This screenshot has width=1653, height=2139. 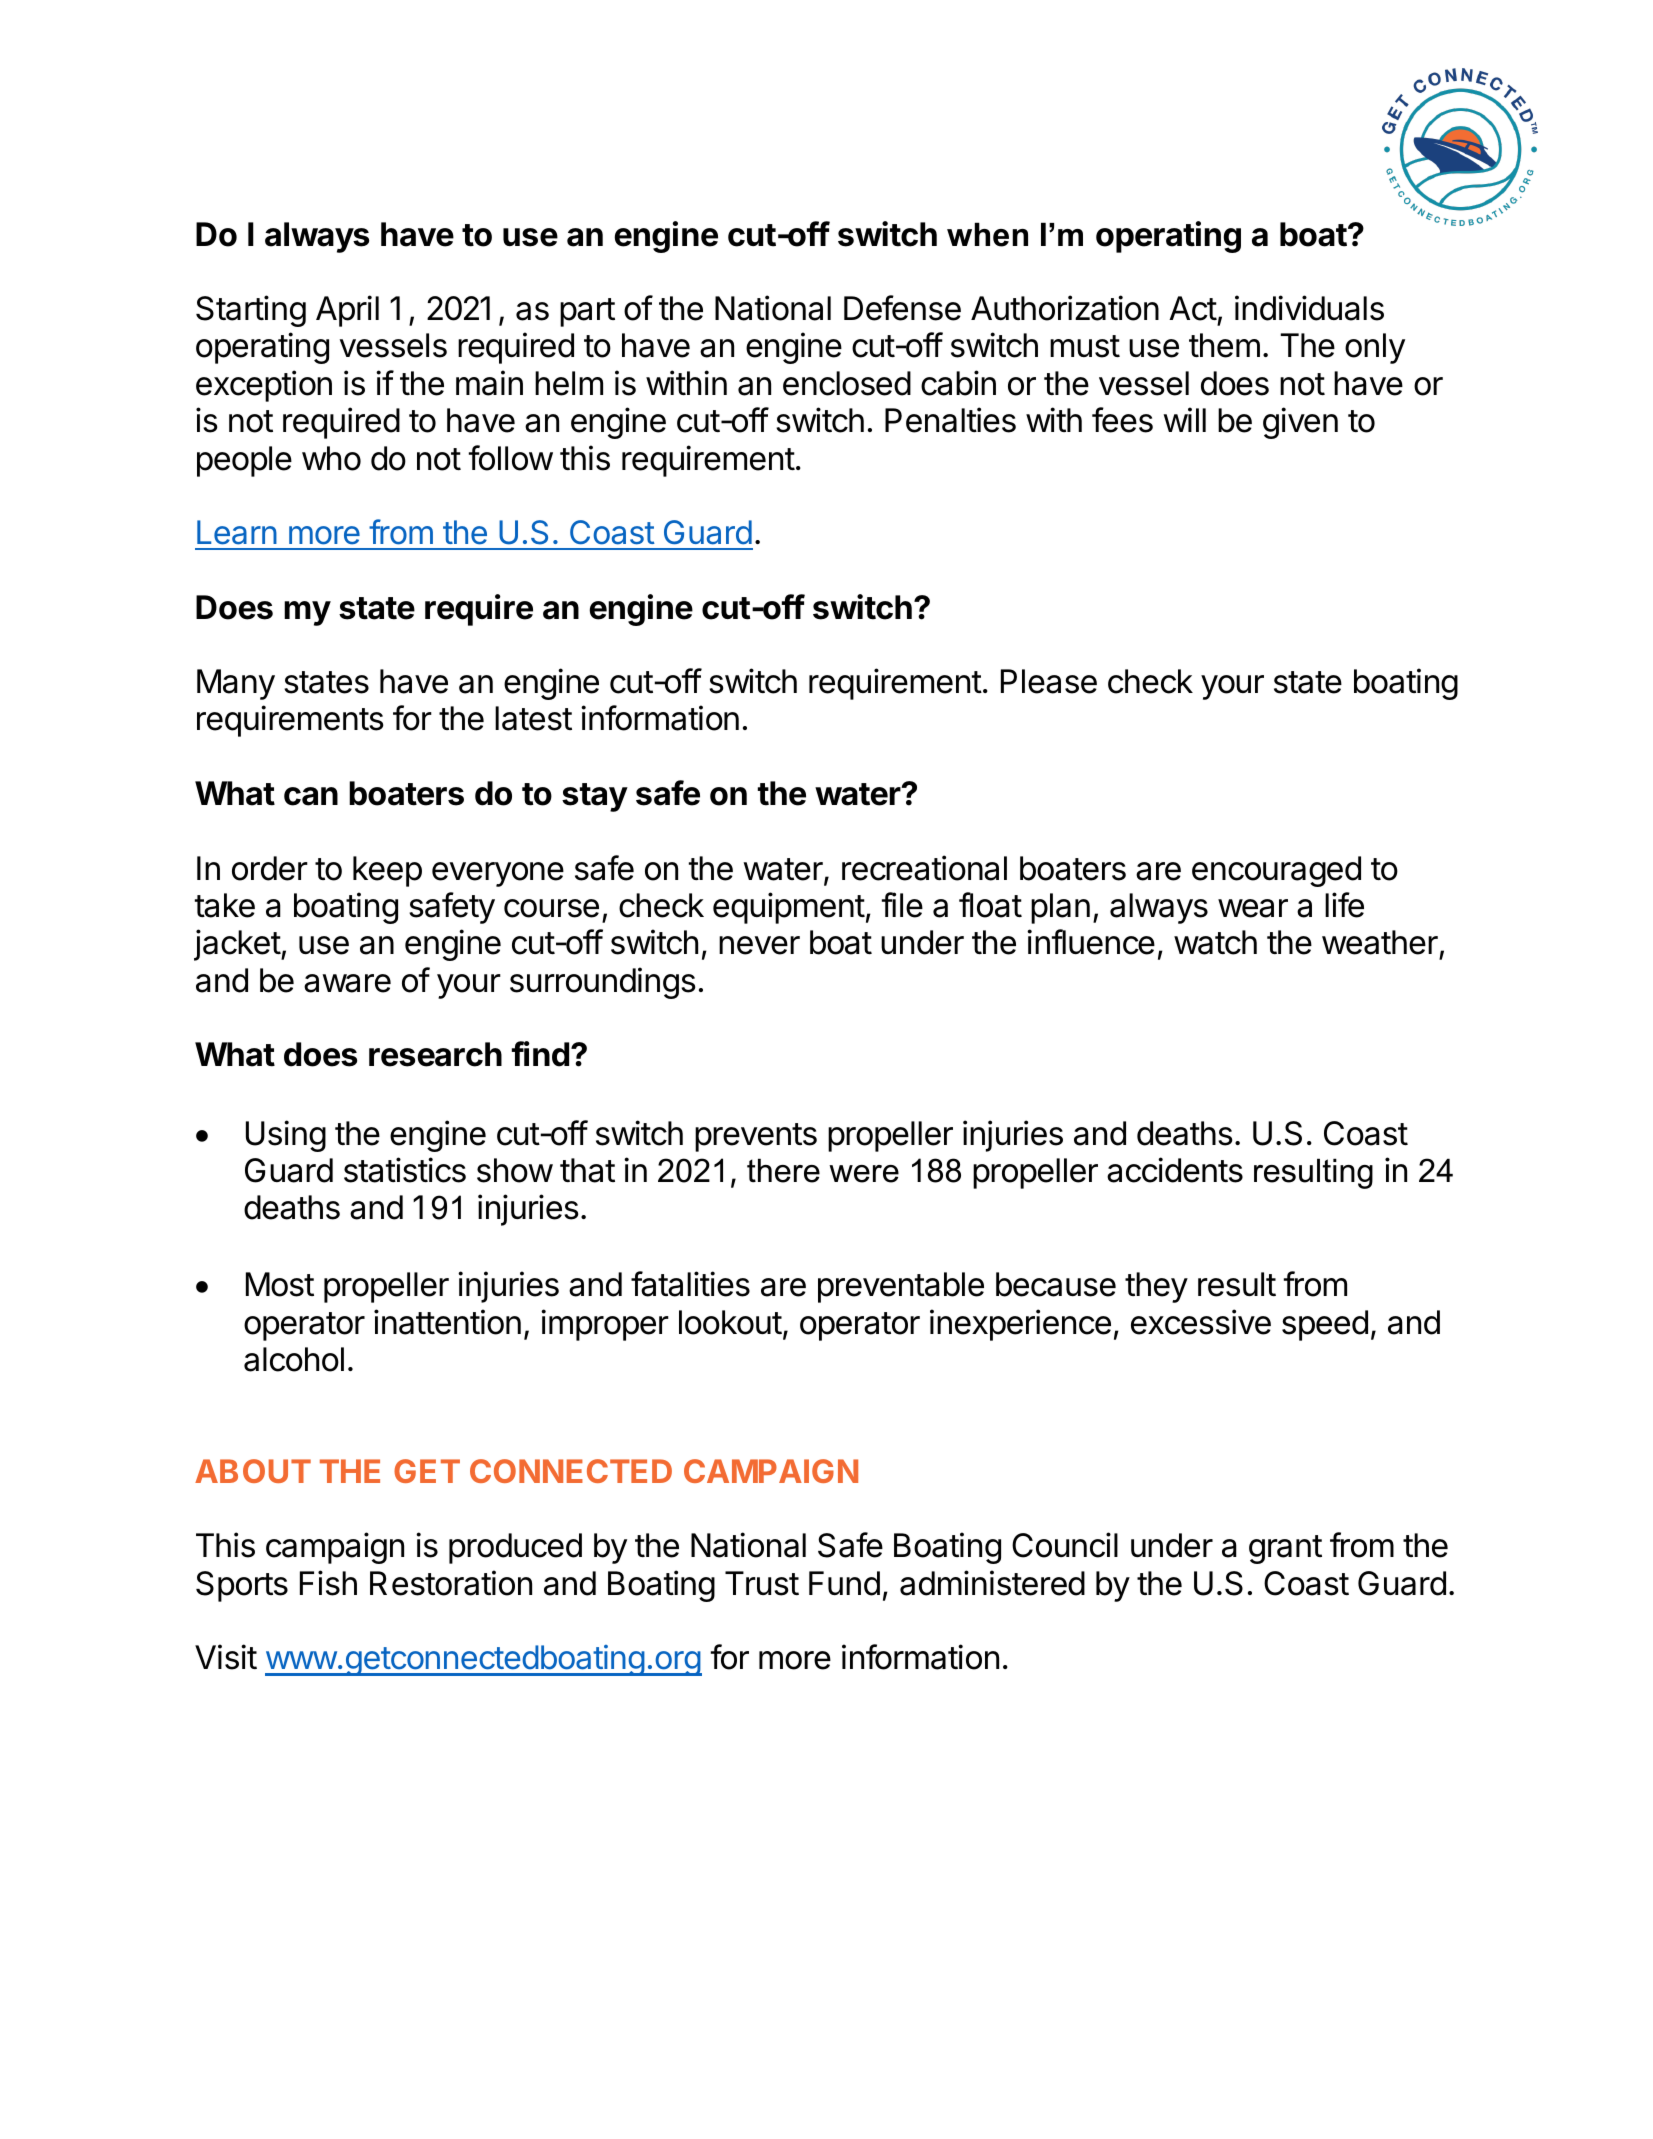 What do you see at coordinates (783, 1170) in the screenshot?
I see `there` at bounding box center [783, 1170].
